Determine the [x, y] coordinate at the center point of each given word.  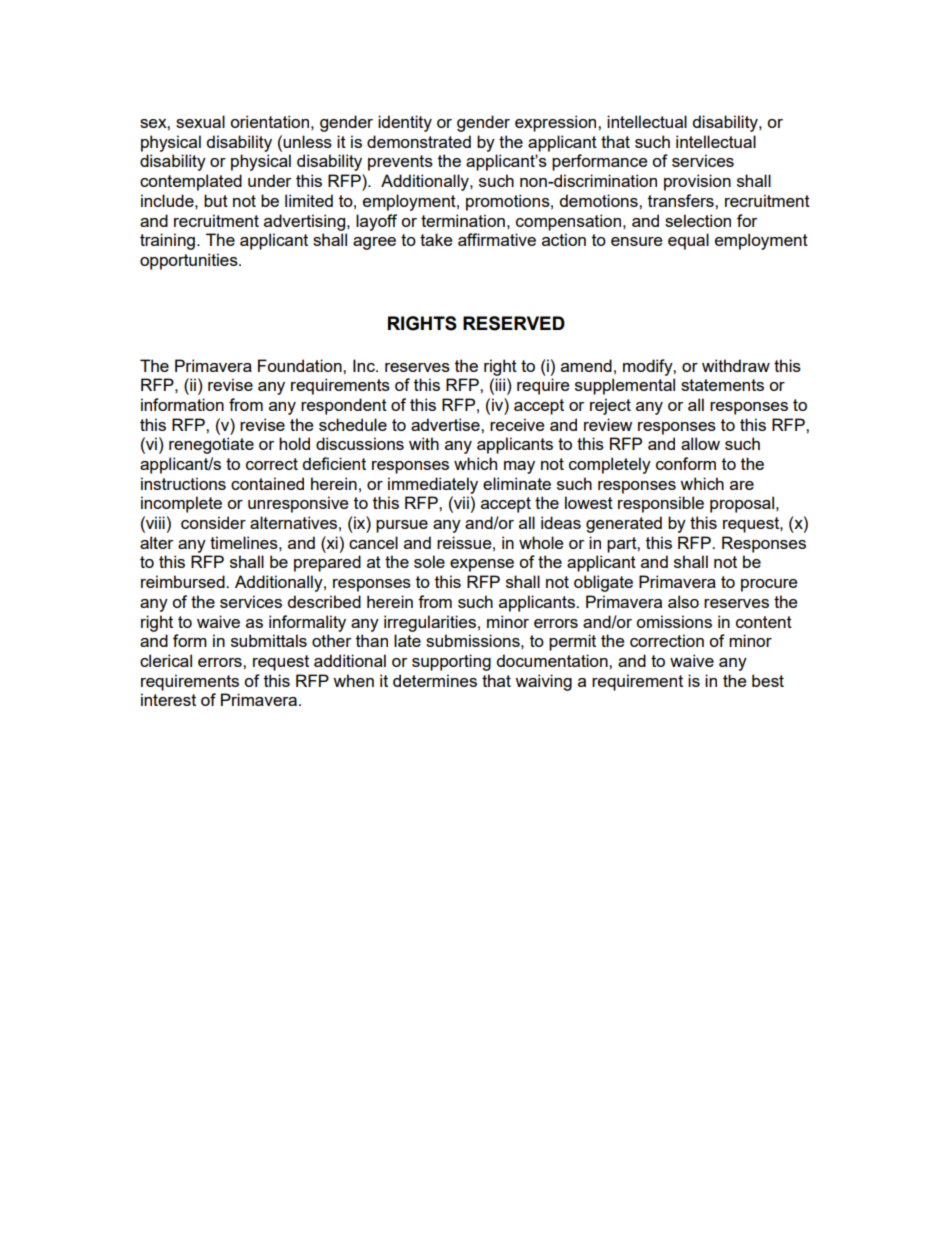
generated [624, 524]
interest [168, 699]
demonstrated [419, 141]
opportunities [190, 261]
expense [482, 565]
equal [688, 241]
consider [213, 522]
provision [697, 182]
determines [435, 680]
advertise [446, 424]
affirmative [497, 239]
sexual [200, 121]
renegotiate [211, 445]
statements [722, 385]
